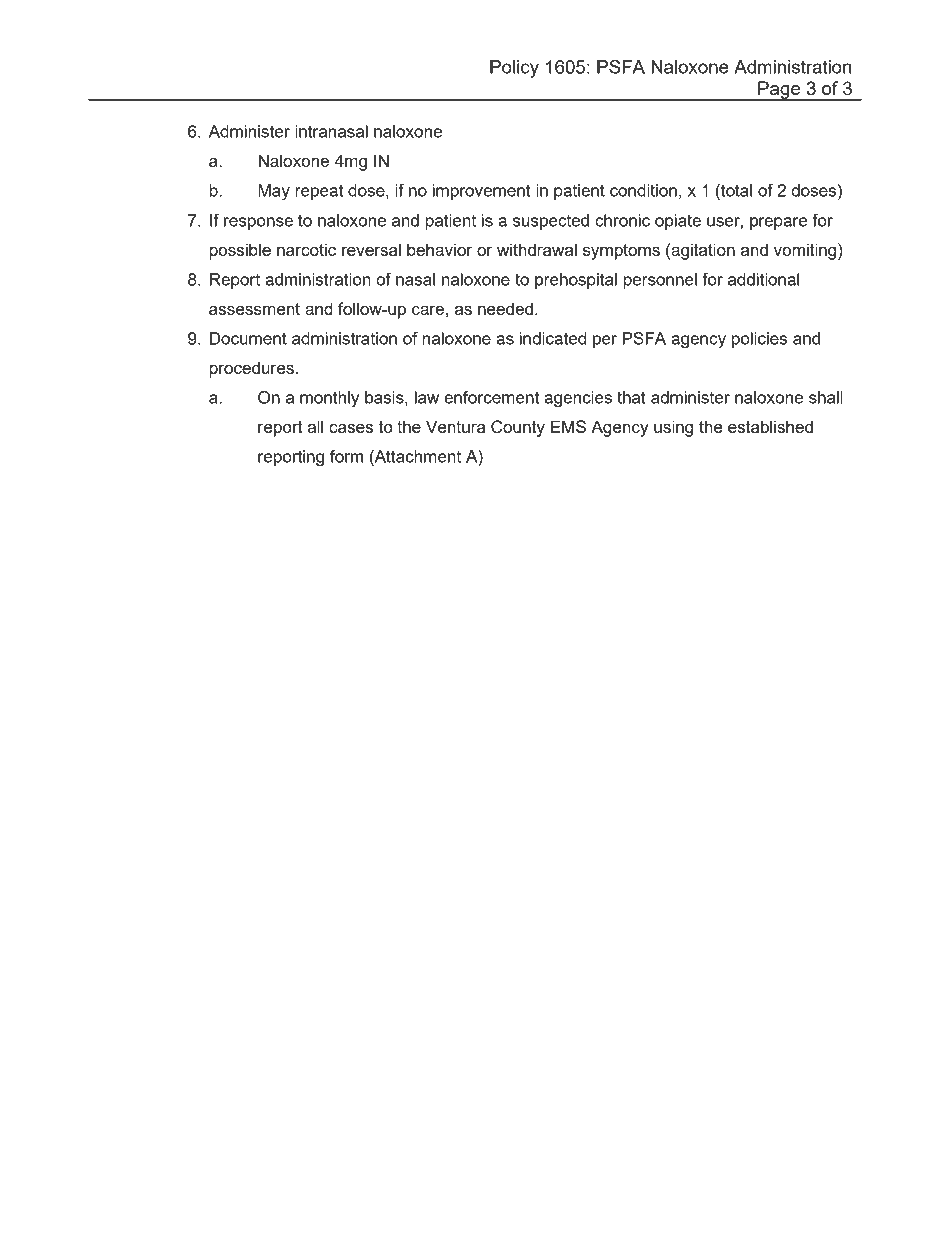  I want to click on policies, so click(759, 340).
